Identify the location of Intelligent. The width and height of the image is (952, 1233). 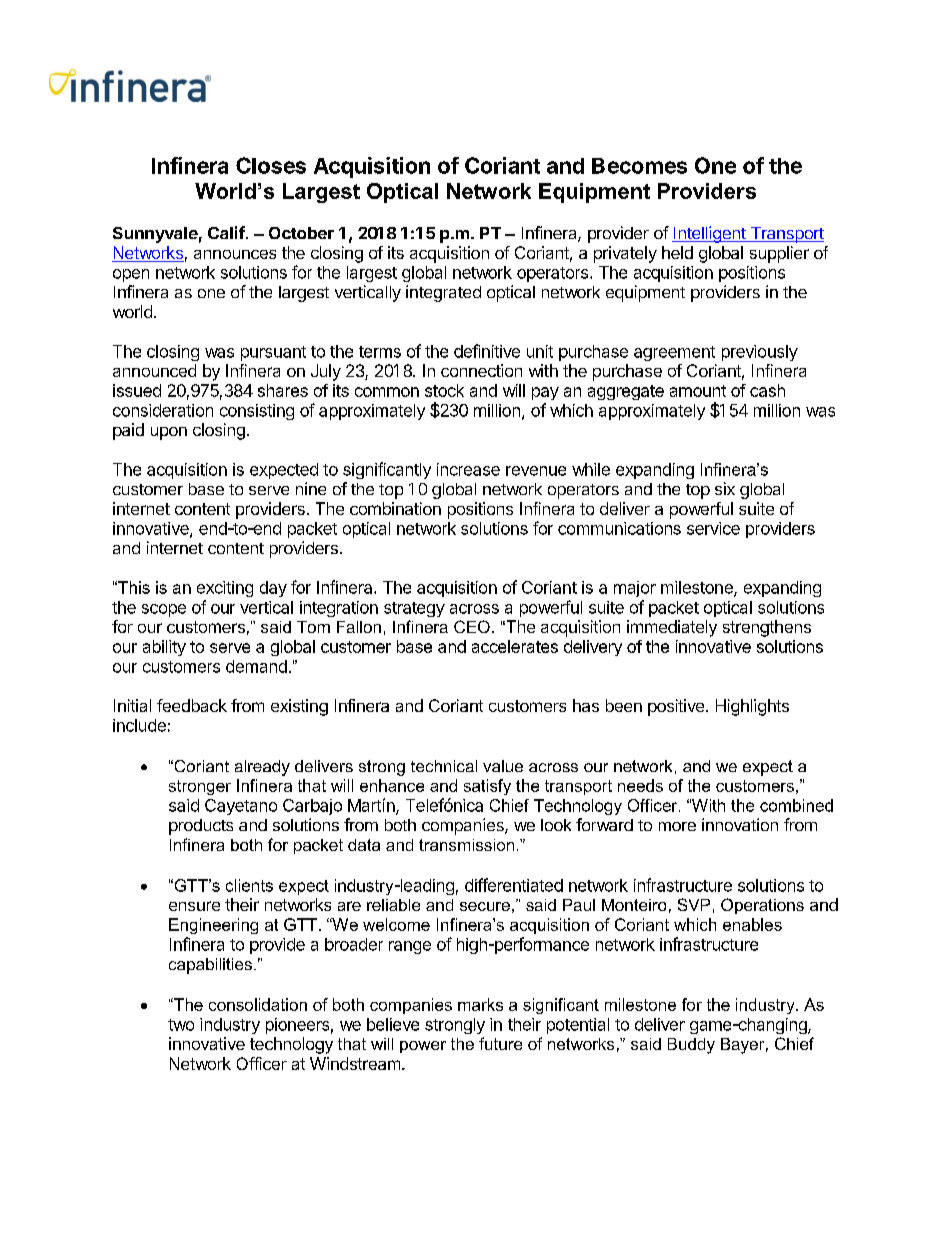
(710, 234).
